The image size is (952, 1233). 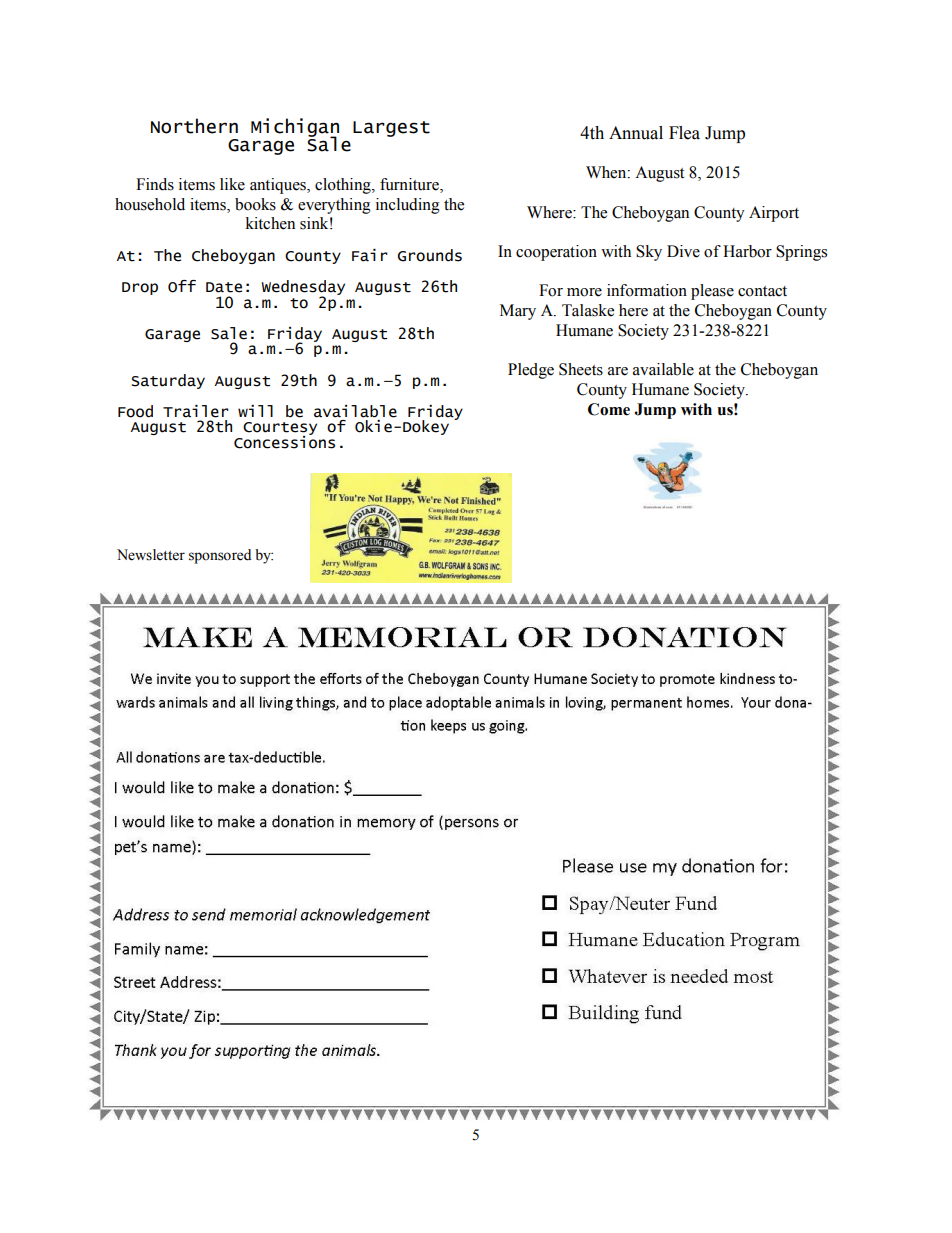 What do you see at coordinates (224, 287) in the image?
I see `Date` at bounding box center [224, 287].
